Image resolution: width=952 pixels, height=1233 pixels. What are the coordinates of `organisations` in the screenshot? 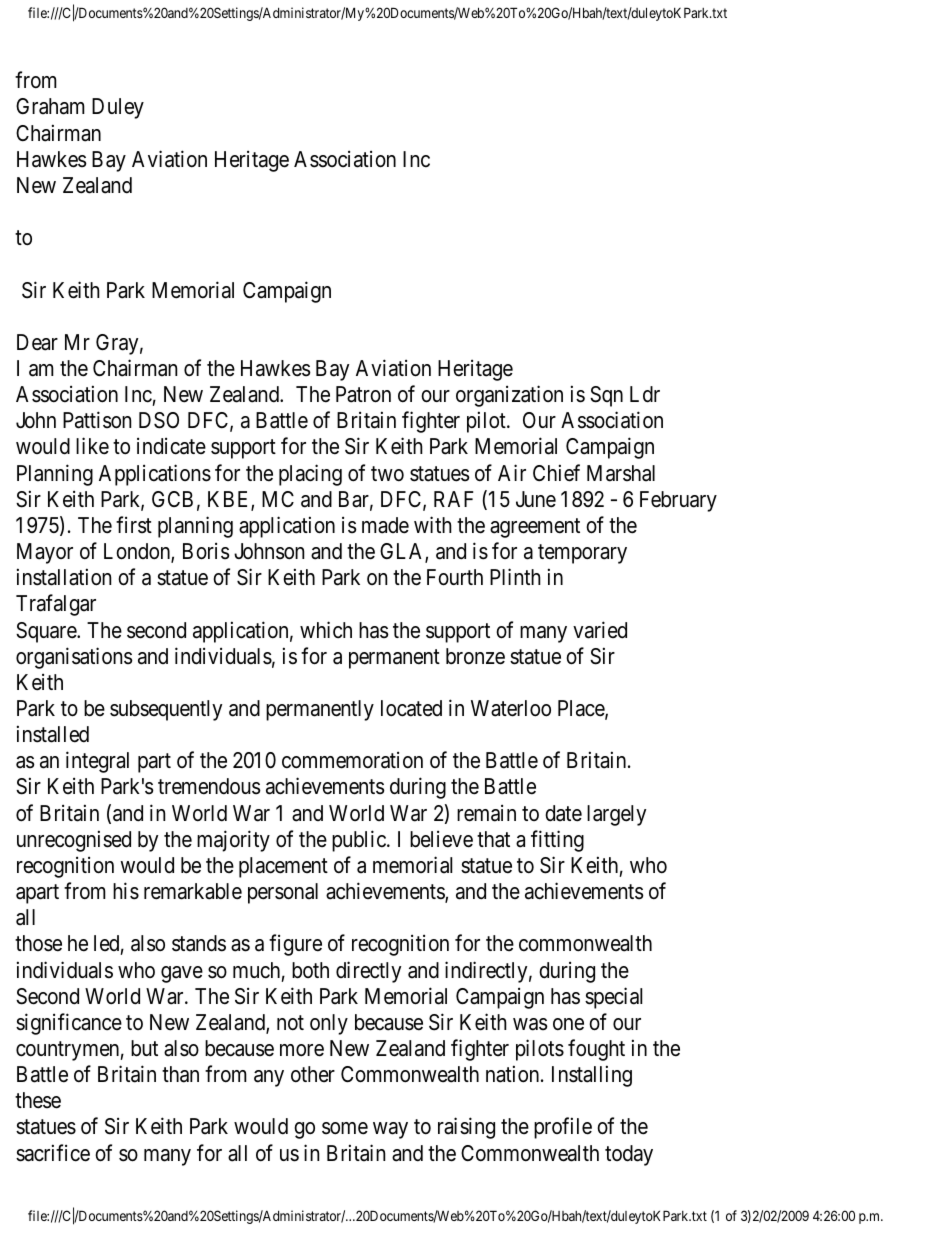 It's located at (74, 658).
